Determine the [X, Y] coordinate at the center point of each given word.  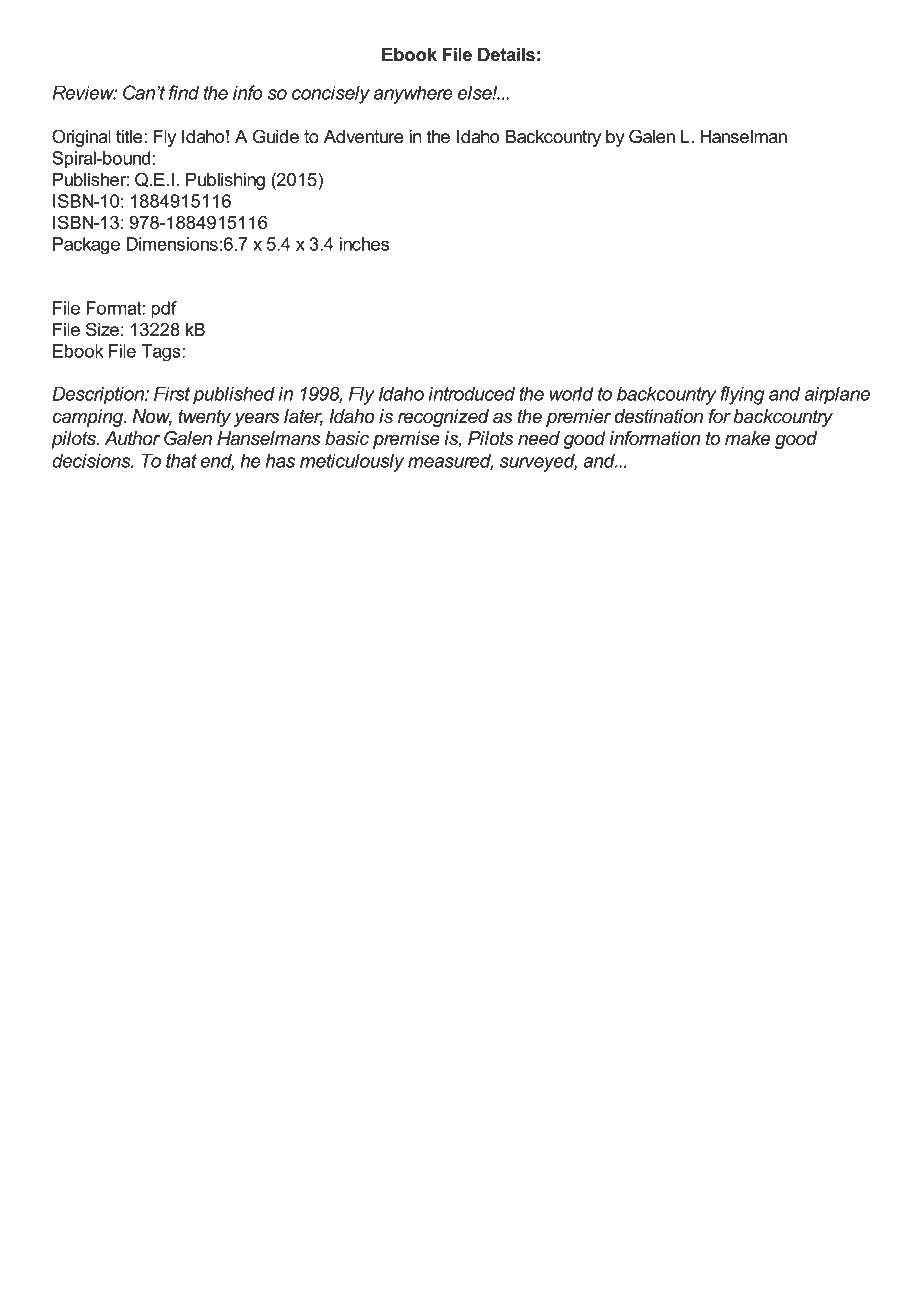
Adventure [363, 137]
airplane [837, 395]
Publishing [225, 181]
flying [742, 395]
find [184, 92]
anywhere [413, 94]
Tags [161, 353]
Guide [276, 136]
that [181, 460]
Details [506, 55]
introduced [472, 393]
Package [86, 246]
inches [364, 244]
